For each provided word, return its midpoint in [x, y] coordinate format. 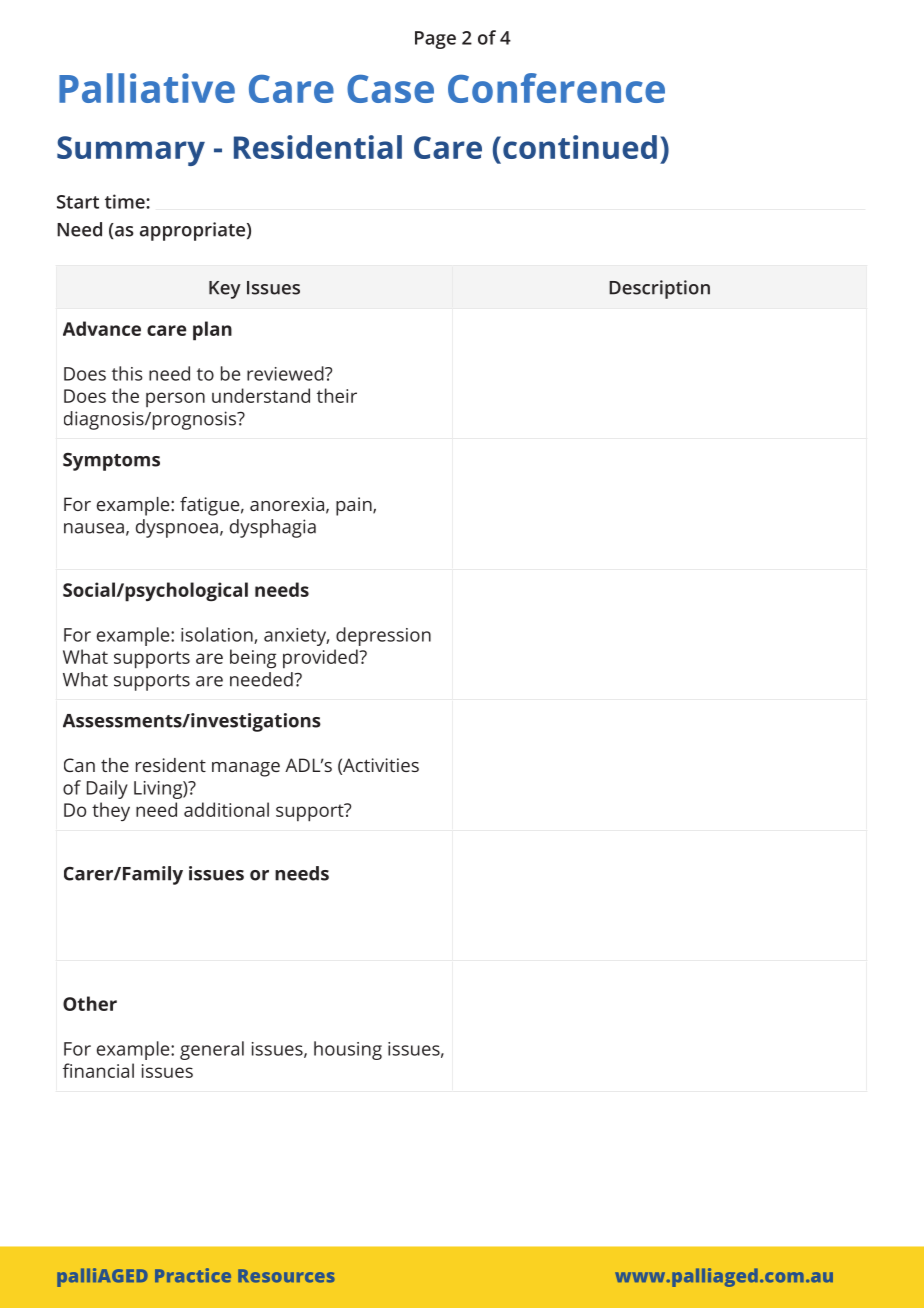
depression [383, 636]
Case [390, 89]
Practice [193, 1275]
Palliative [147, 88]
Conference [556, 88]
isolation [218, 635]
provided [321, 658]
